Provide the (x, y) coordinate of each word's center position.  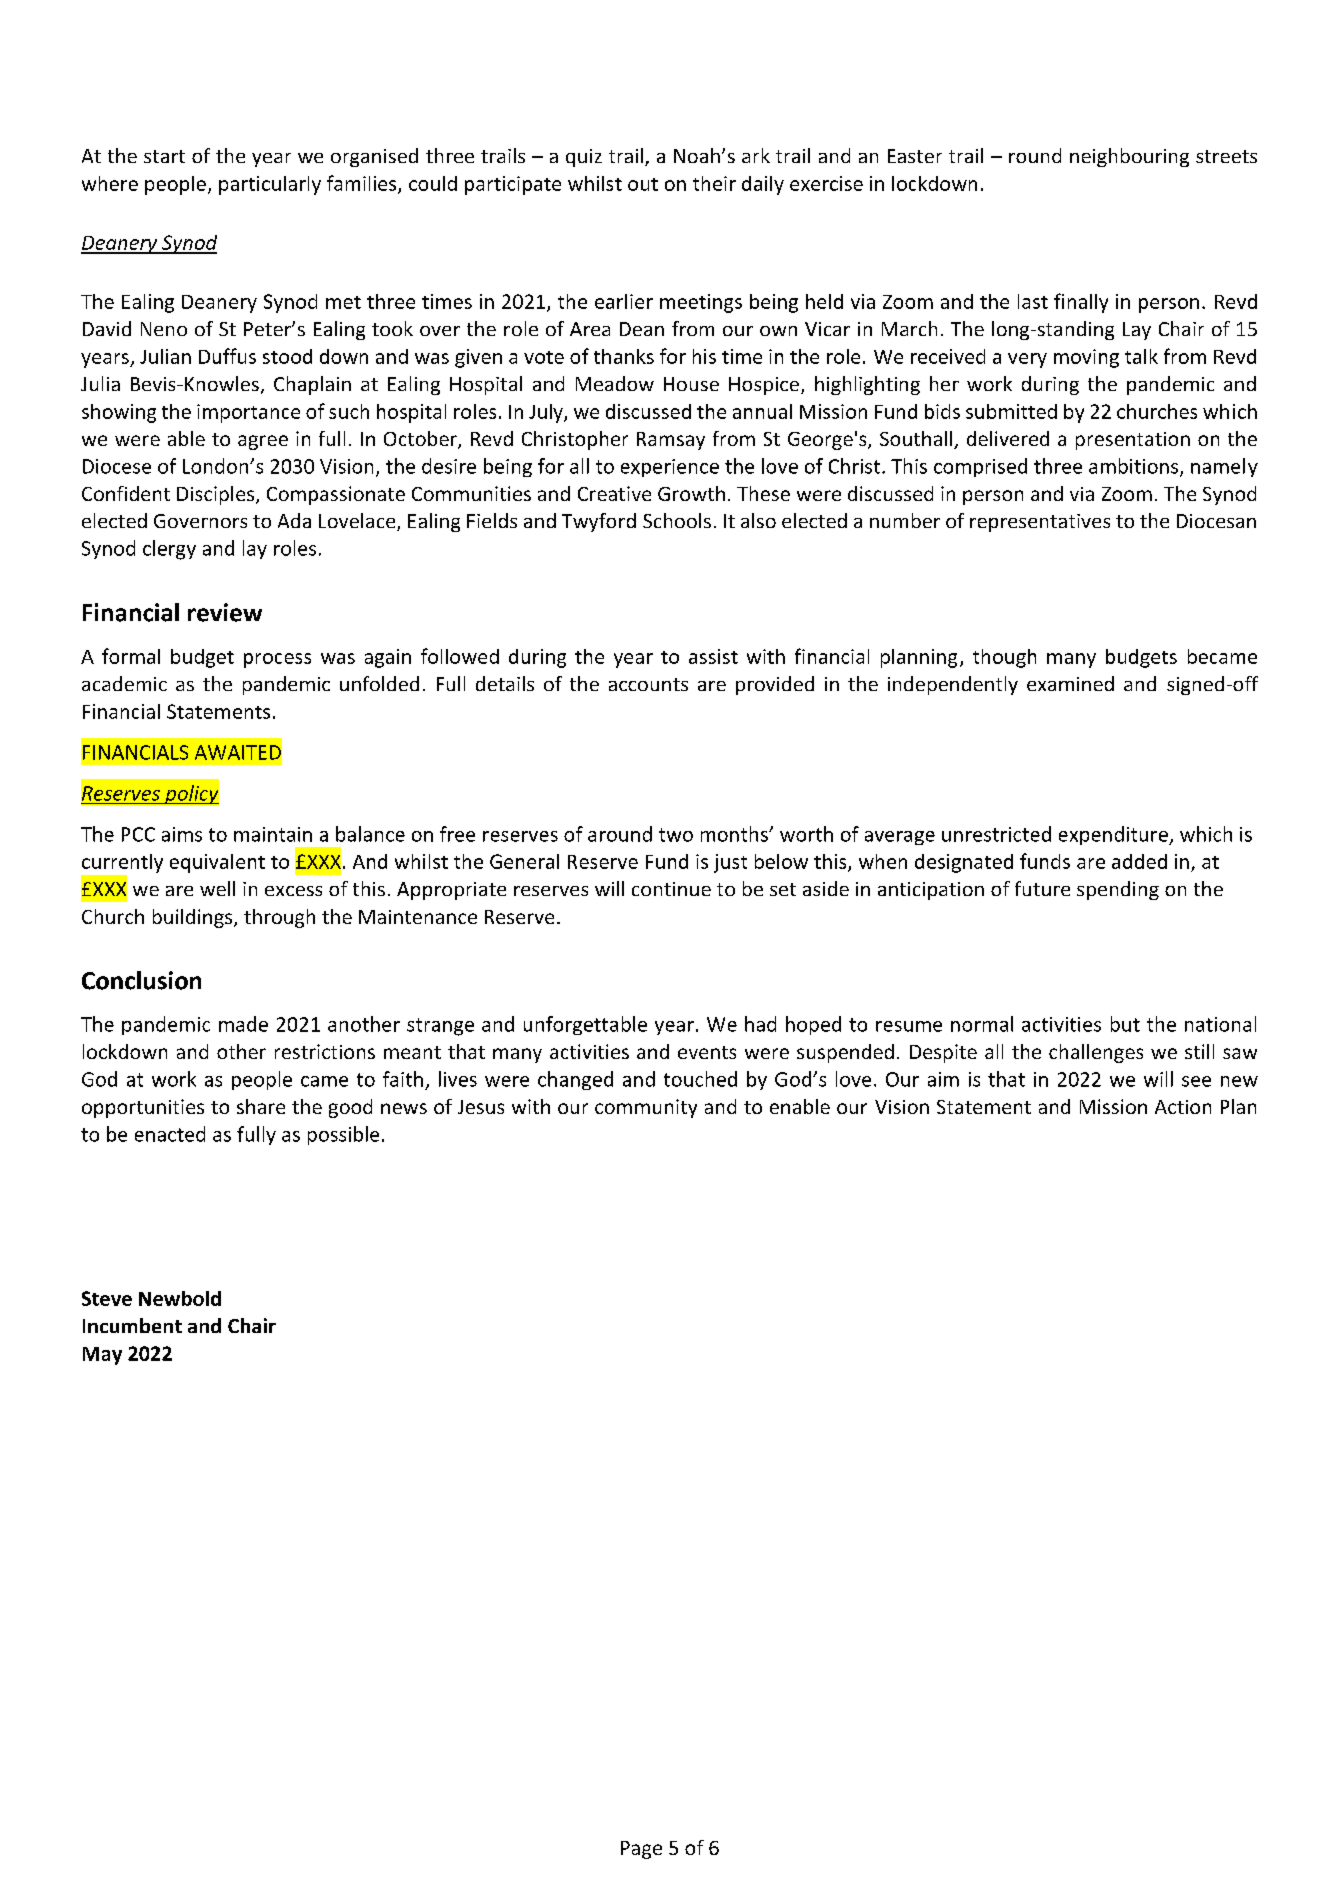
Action (1183, 1107)
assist (713, 656)
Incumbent (132, 1325)
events (707, 1052)
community (646, 1108)
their (714, 183)
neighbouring (1129, 157)
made (243, 1024)
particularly (270, 185)
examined (1070, 683)
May (102, 1356)
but (1125, 1024)
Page (641, 1850)
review (225, 612)
